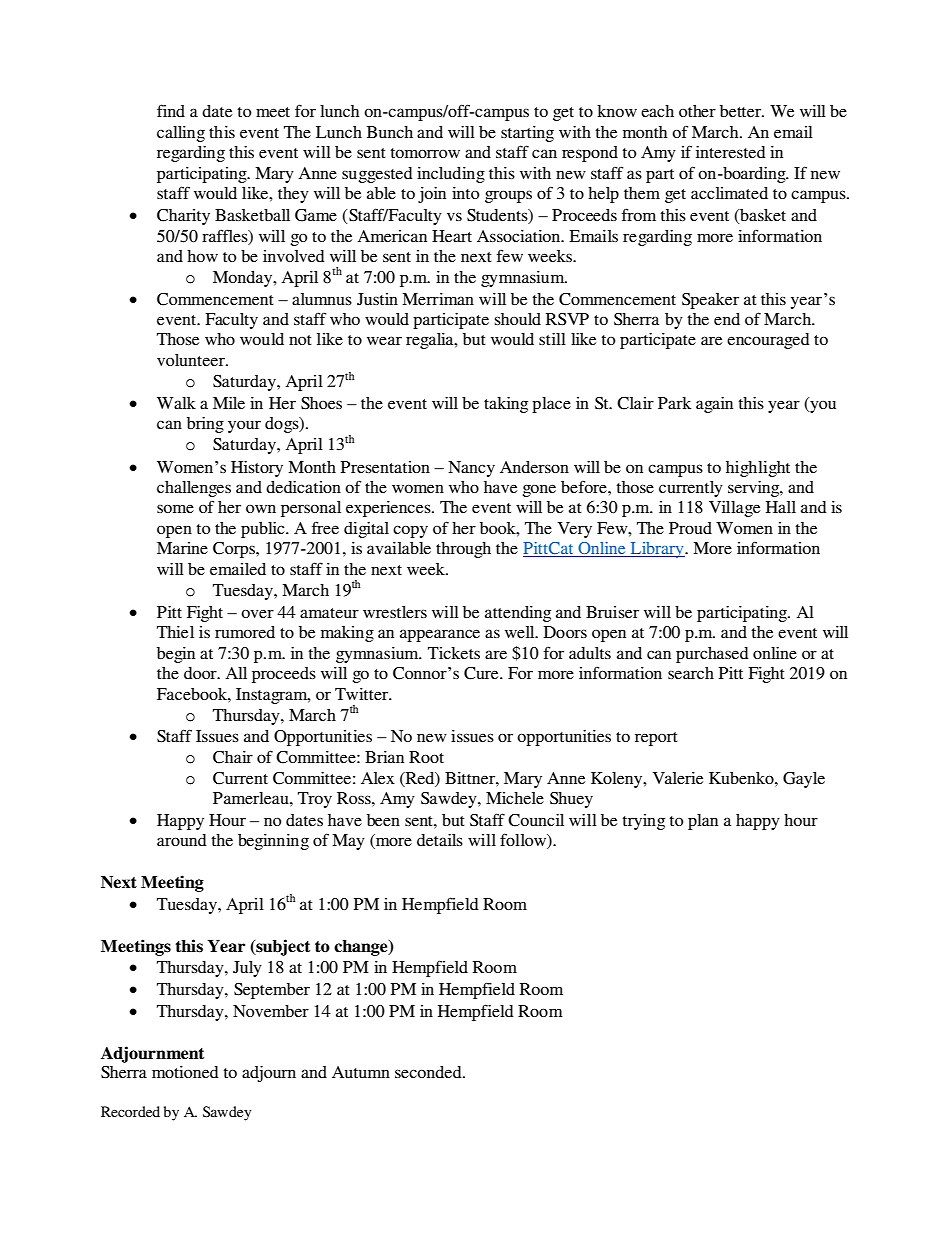  I want to click on motioned, so click(185, 1072).
